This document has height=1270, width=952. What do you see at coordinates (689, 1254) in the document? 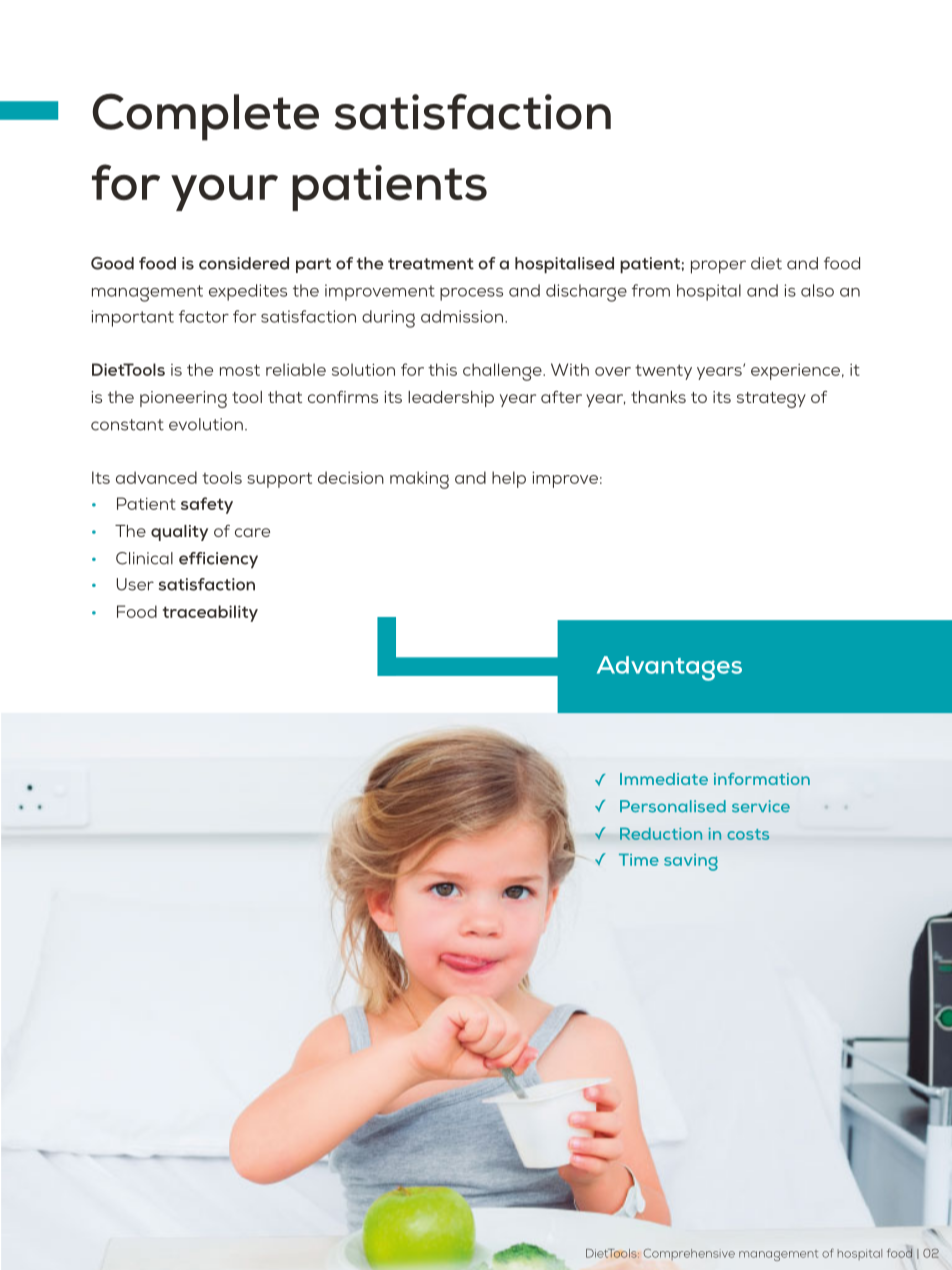
I see `Comprehensive` at bounding box center [689, 1254].
